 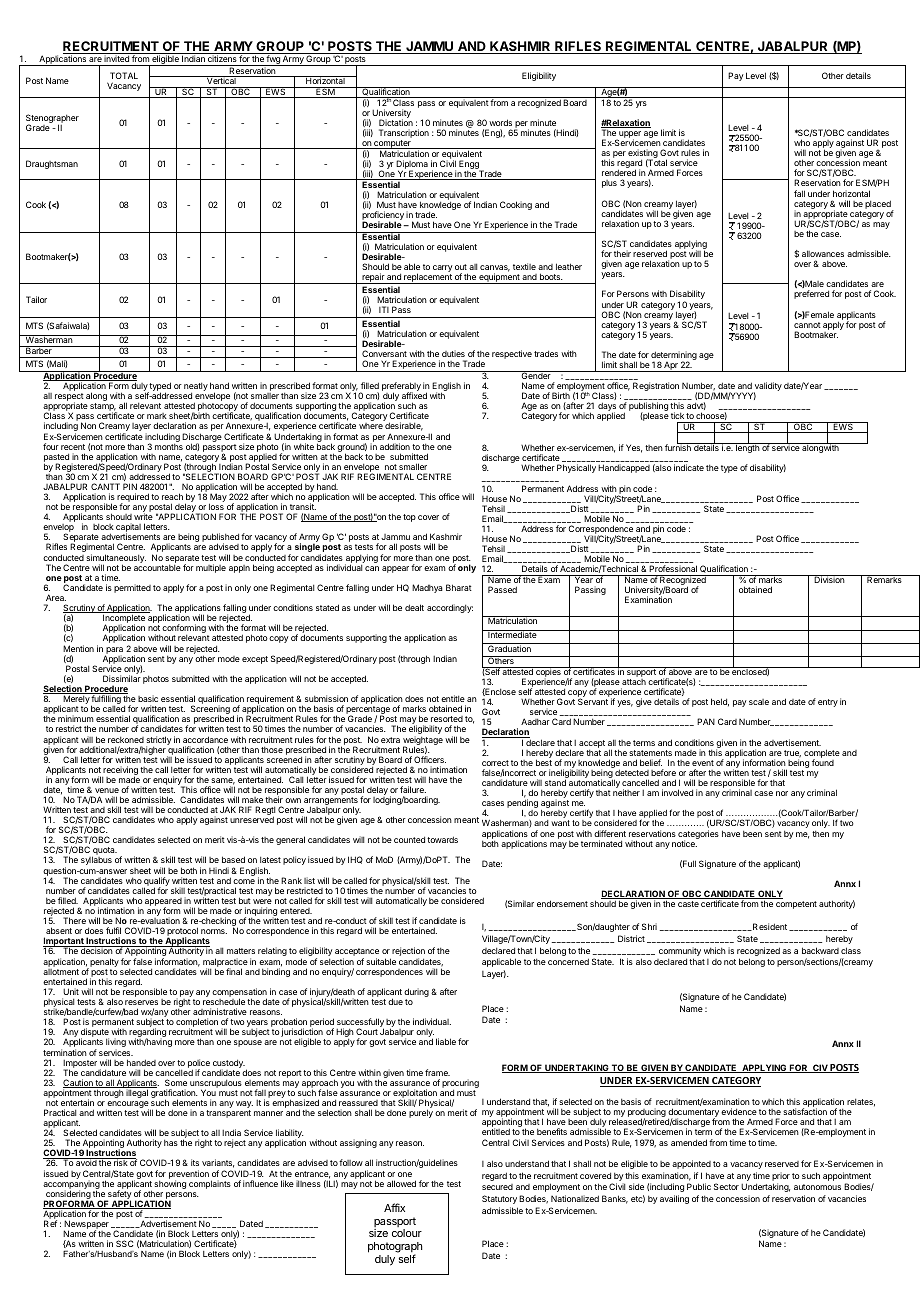 What do you see at coordinates (689, 467) in the document?
I see `indicate` at bounding box center [689, 467].
